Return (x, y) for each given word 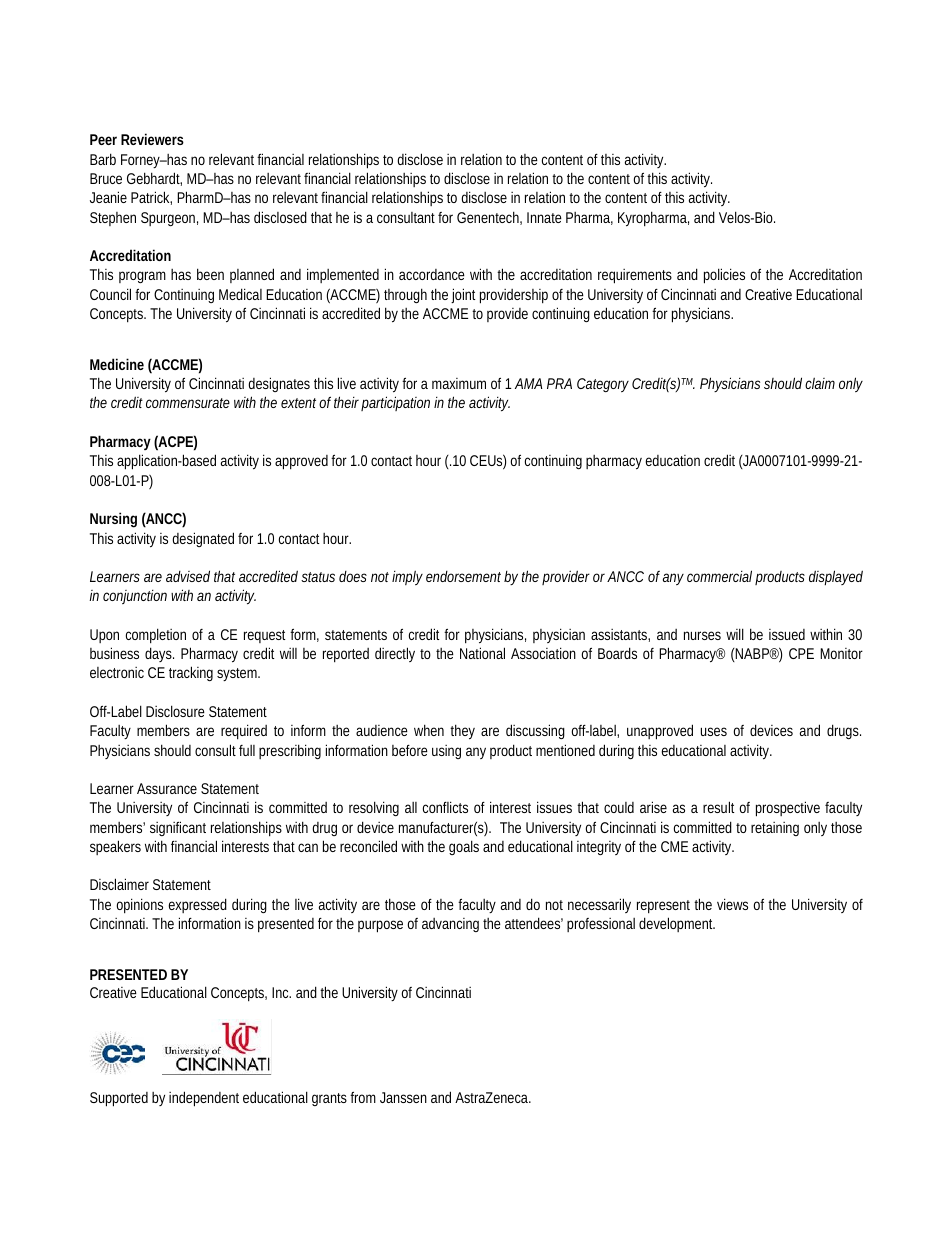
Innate (544, 217)
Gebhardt (154, 179)
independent (204, 1099)
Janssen (403, 1097)
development (677, 924)
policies (724, 276)
